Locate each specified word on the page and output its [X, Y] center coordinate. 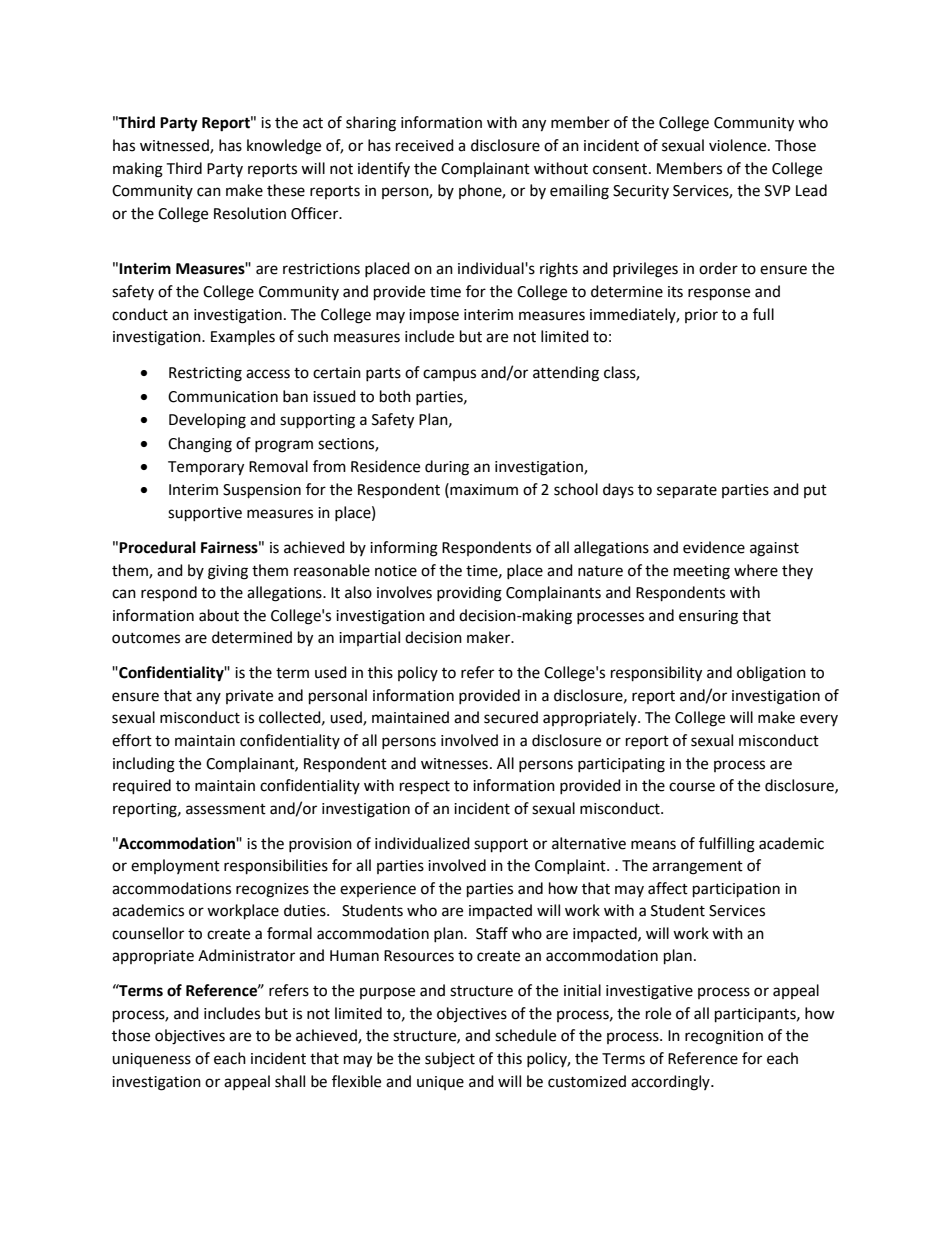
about [219, 615]
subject [450, 1059]
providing [469, 594]
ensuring [708, 617]
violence [739, 145]
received [425, 145]
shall [290, 1081]
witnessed [175, 146]
